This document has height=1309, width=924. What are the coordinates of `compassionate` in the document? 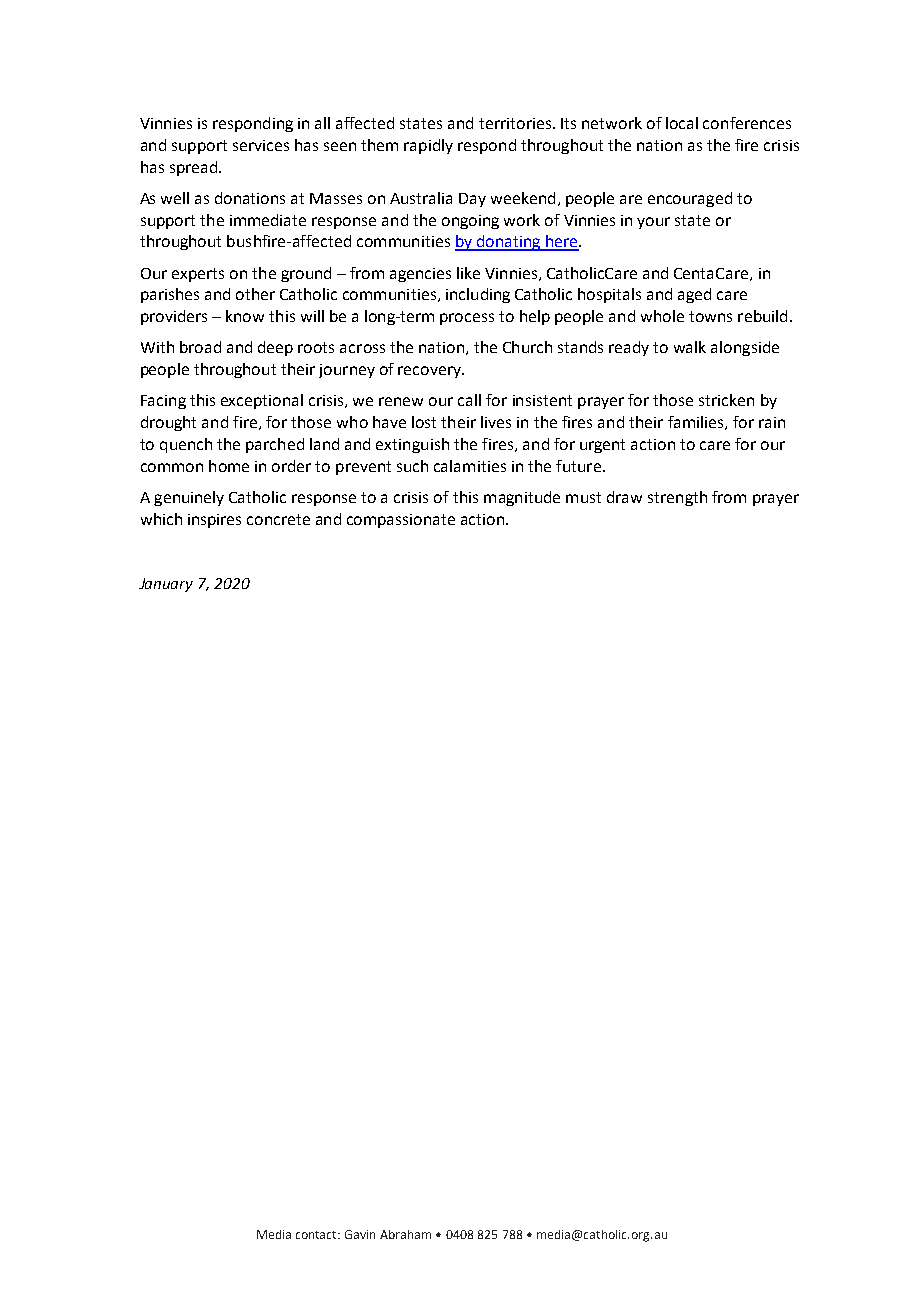 It's located at (401, 521).
